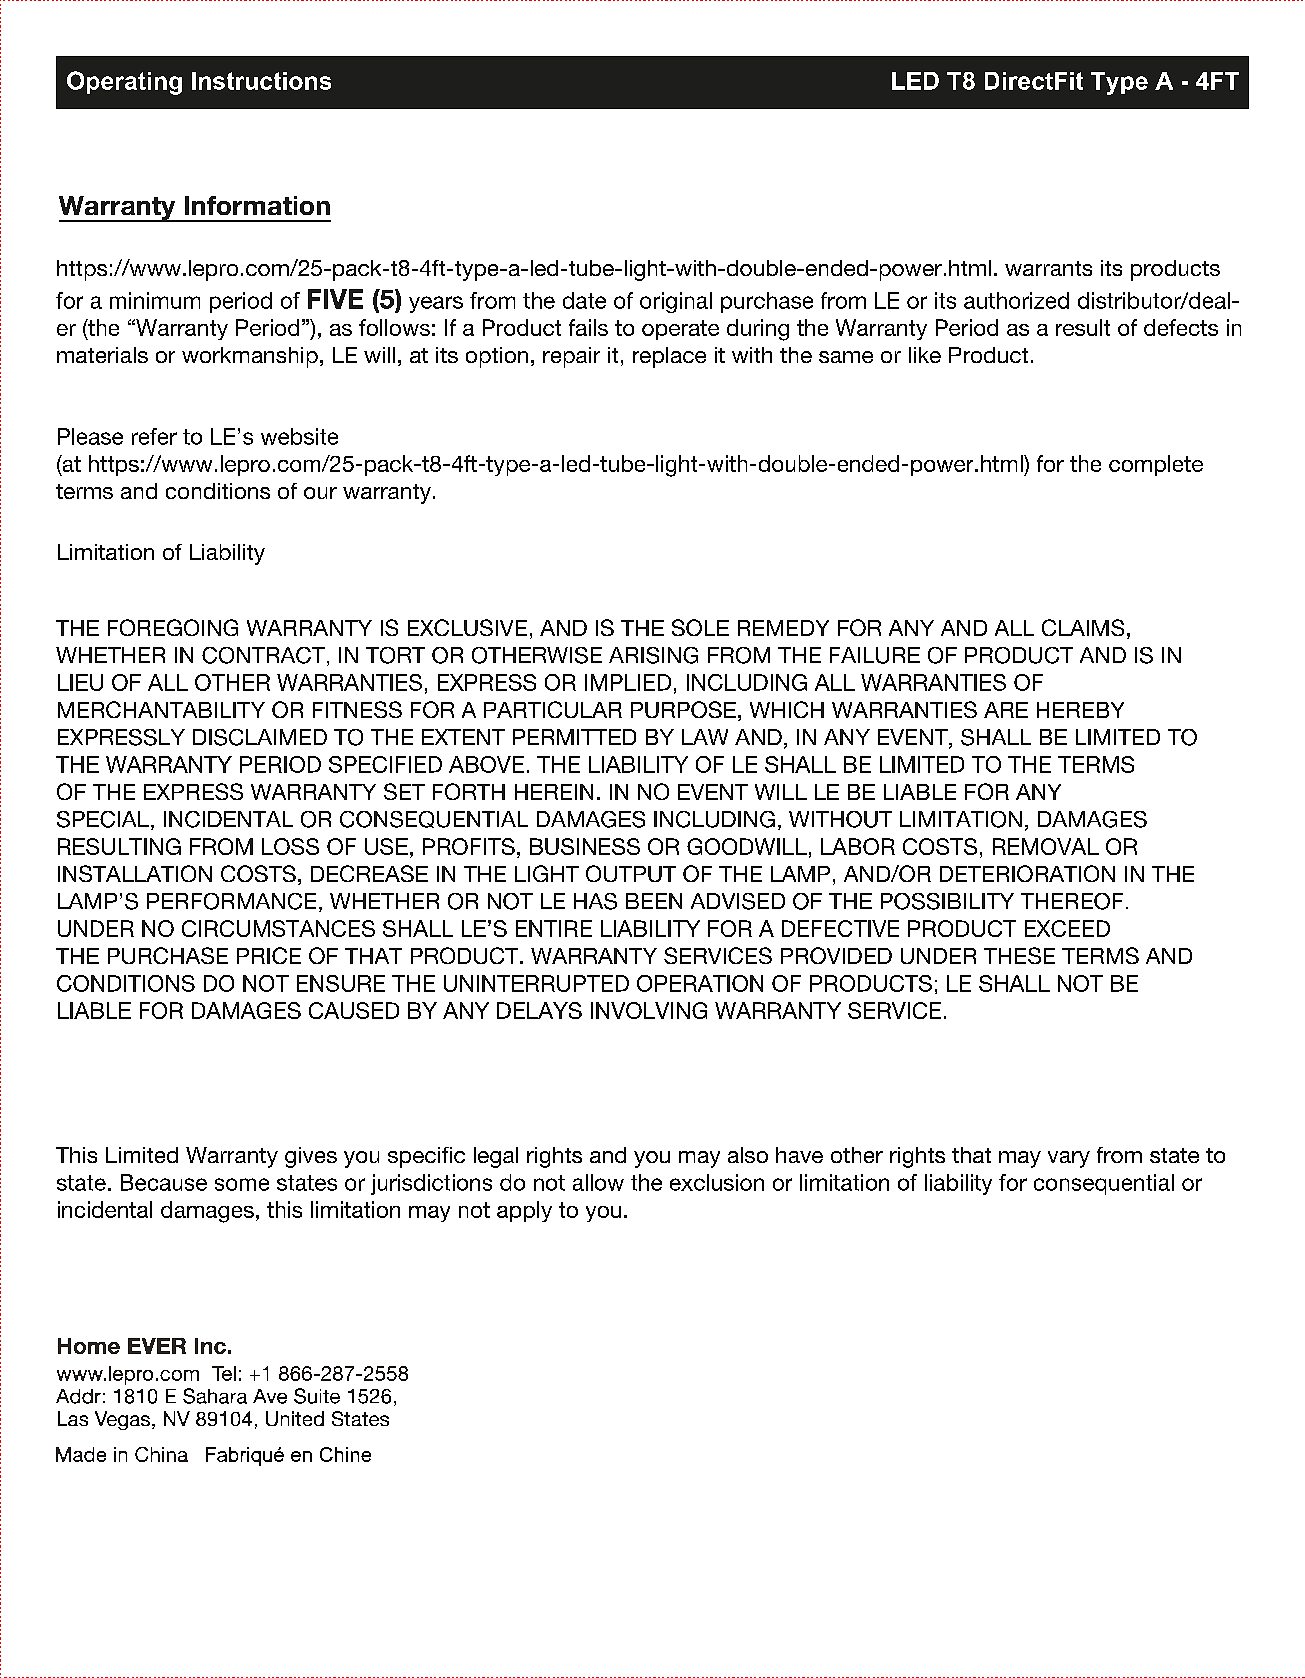  What do you see at coordinates (242, 1184) in the page?
I see `some` at bounding box center [242, 1184].
